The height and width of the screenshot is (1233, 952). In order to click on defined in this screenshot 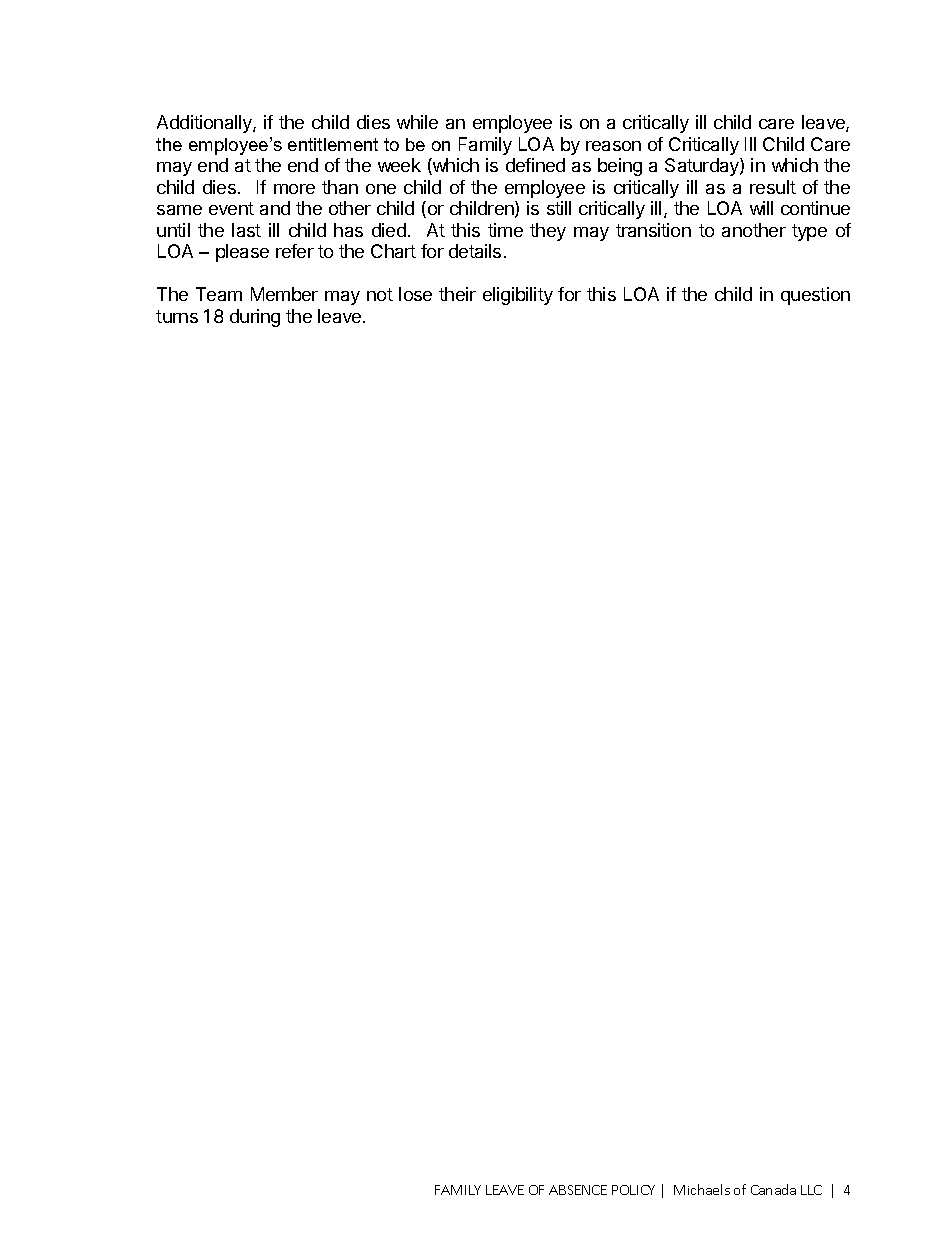, I will do `click(535, 165)`.
